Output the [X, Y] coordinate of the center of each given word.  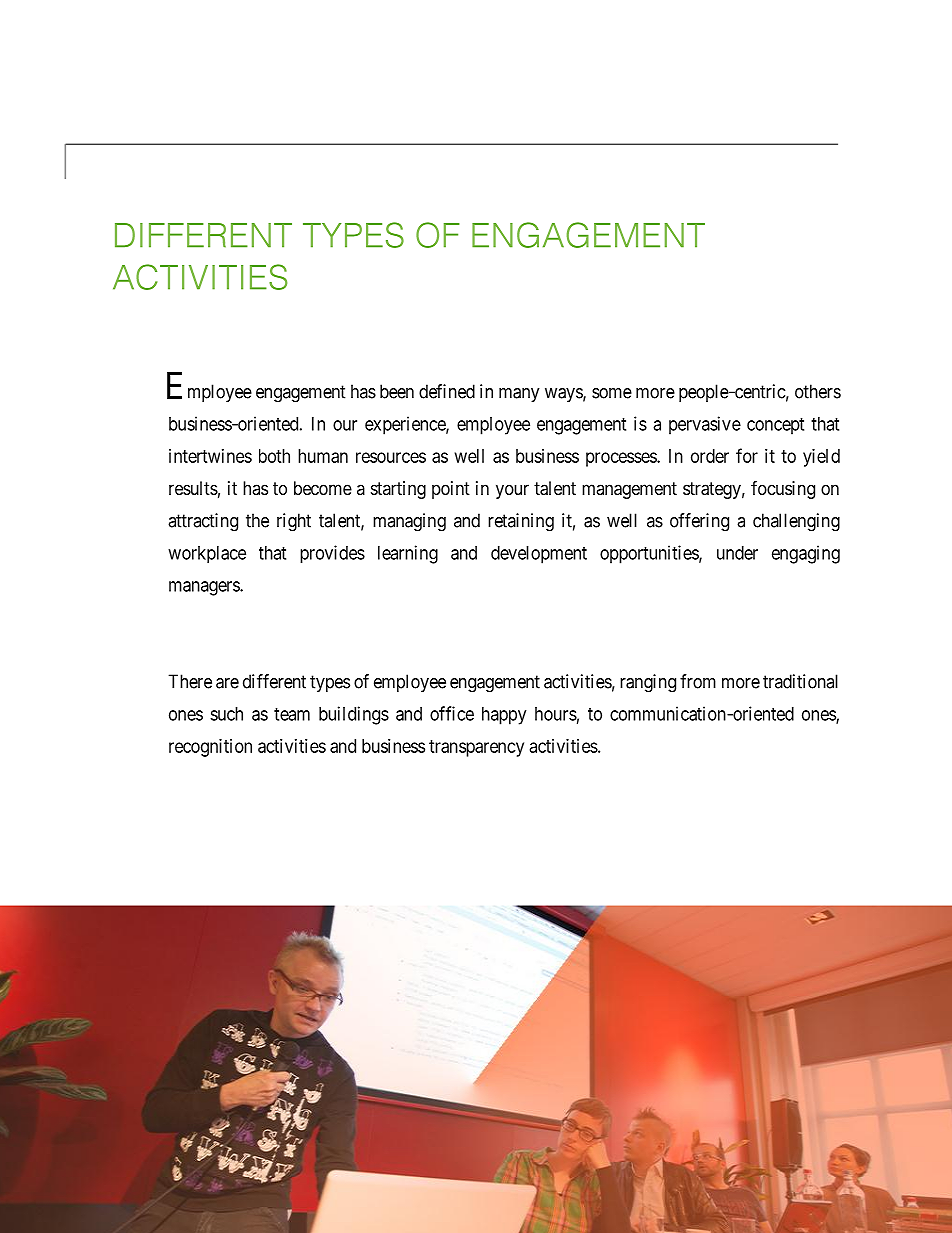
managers [205, 588]
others [818, 391]
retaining [521, 522]
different [274, 681]
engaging [806, 554]
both [274, 456]
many [519, 395]
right [294, 522]
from [698, 681]
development [539, 555]
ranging [648, 683]
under [737, 553]
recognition [210, 748]
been [397, 391]
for [747, 455]
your [512, 491]
